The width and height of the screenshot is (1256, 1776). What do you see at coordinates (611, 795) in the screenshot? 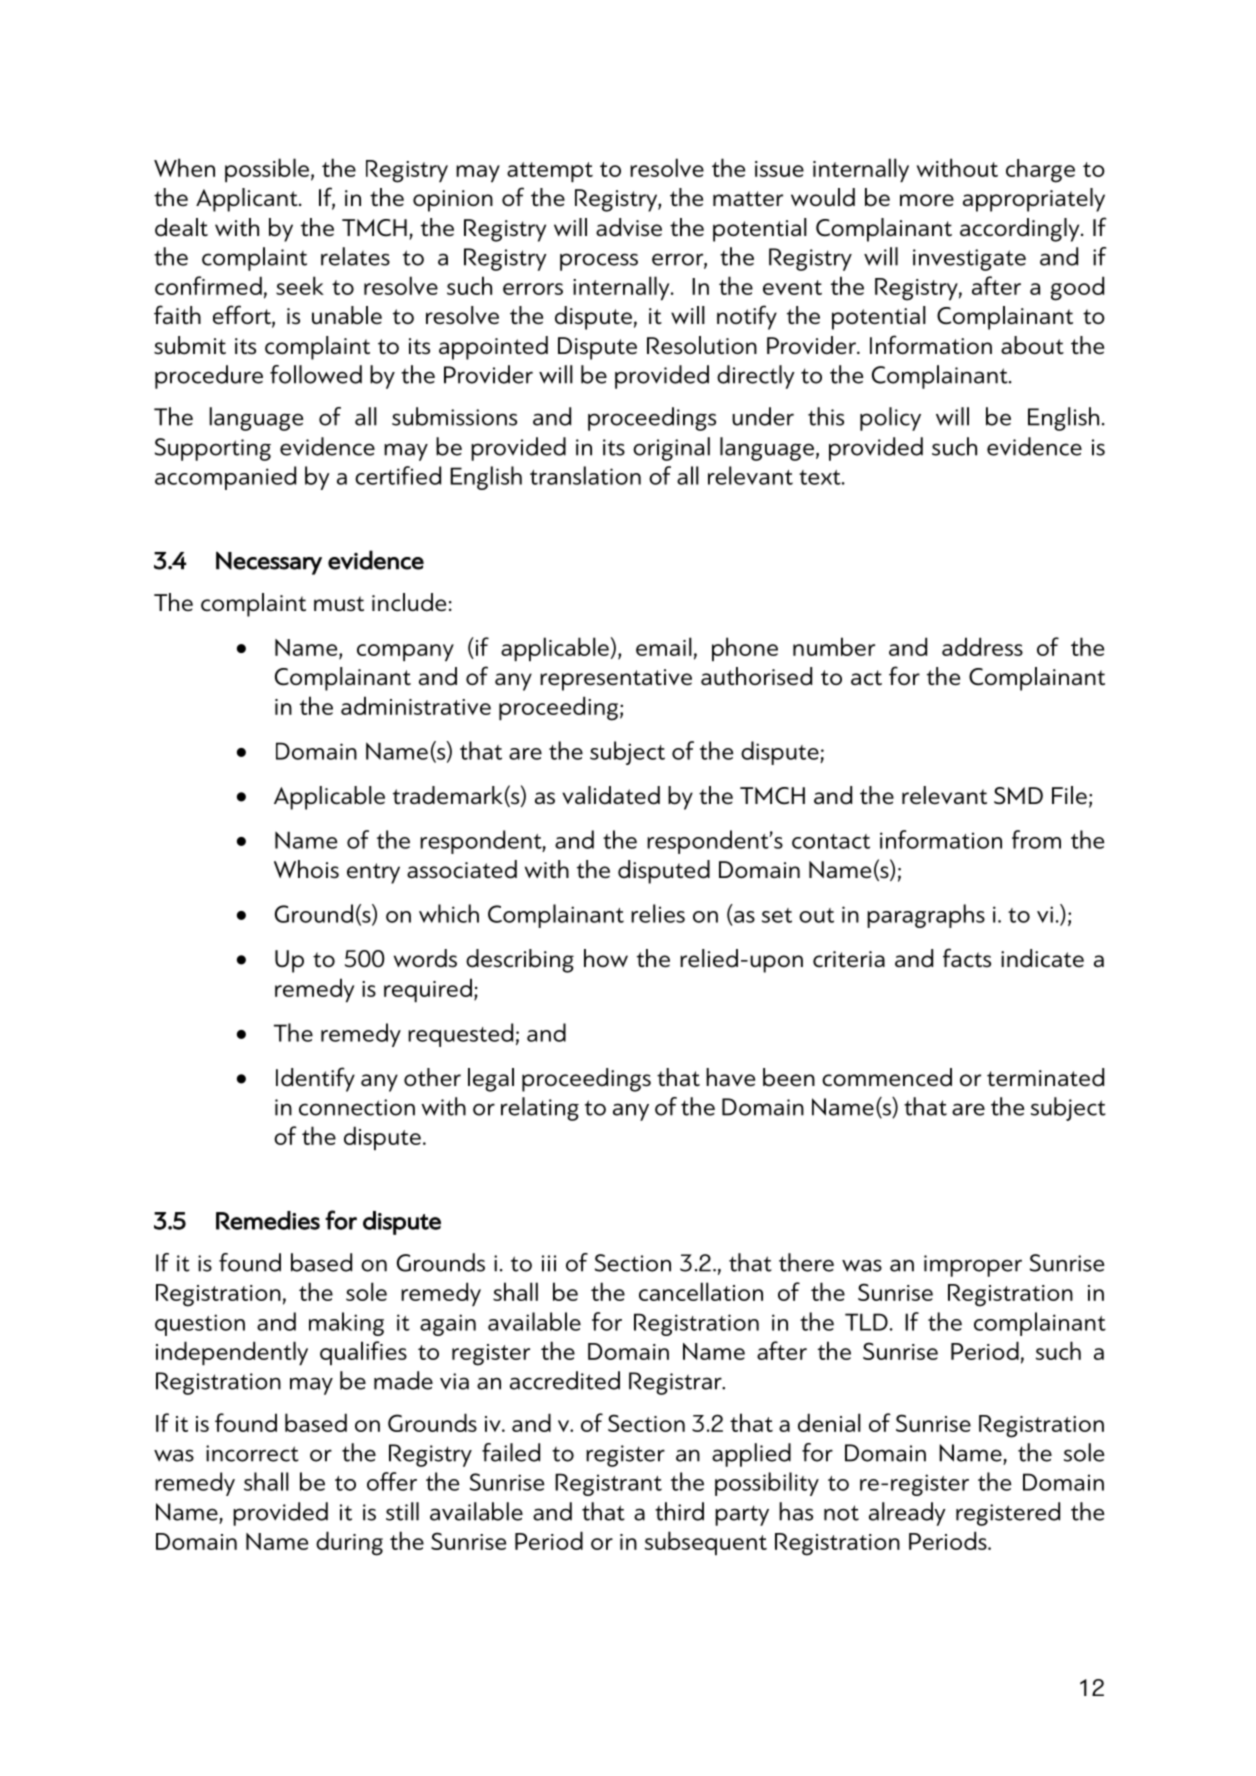
I see `validated` at bounding box center [611, 795].
